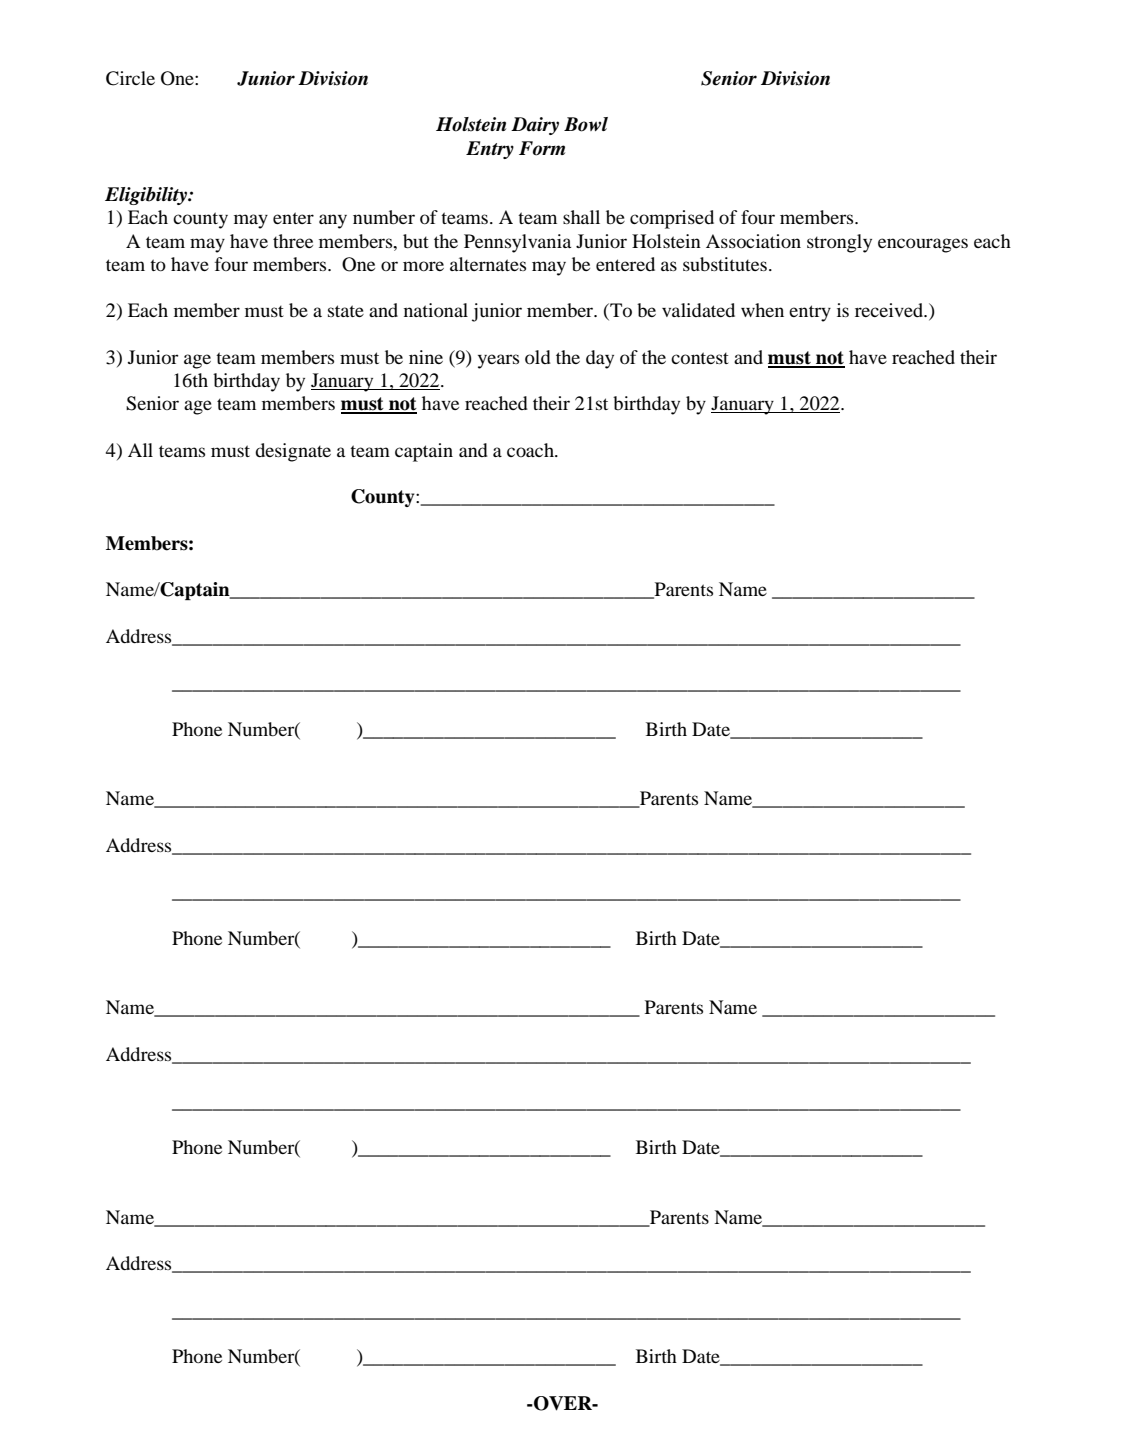 The image size is (1125, 1455). What do you see at coordinates (147, 196) in the image?
I see `Eligibility` at bounding box center [147, 196].
